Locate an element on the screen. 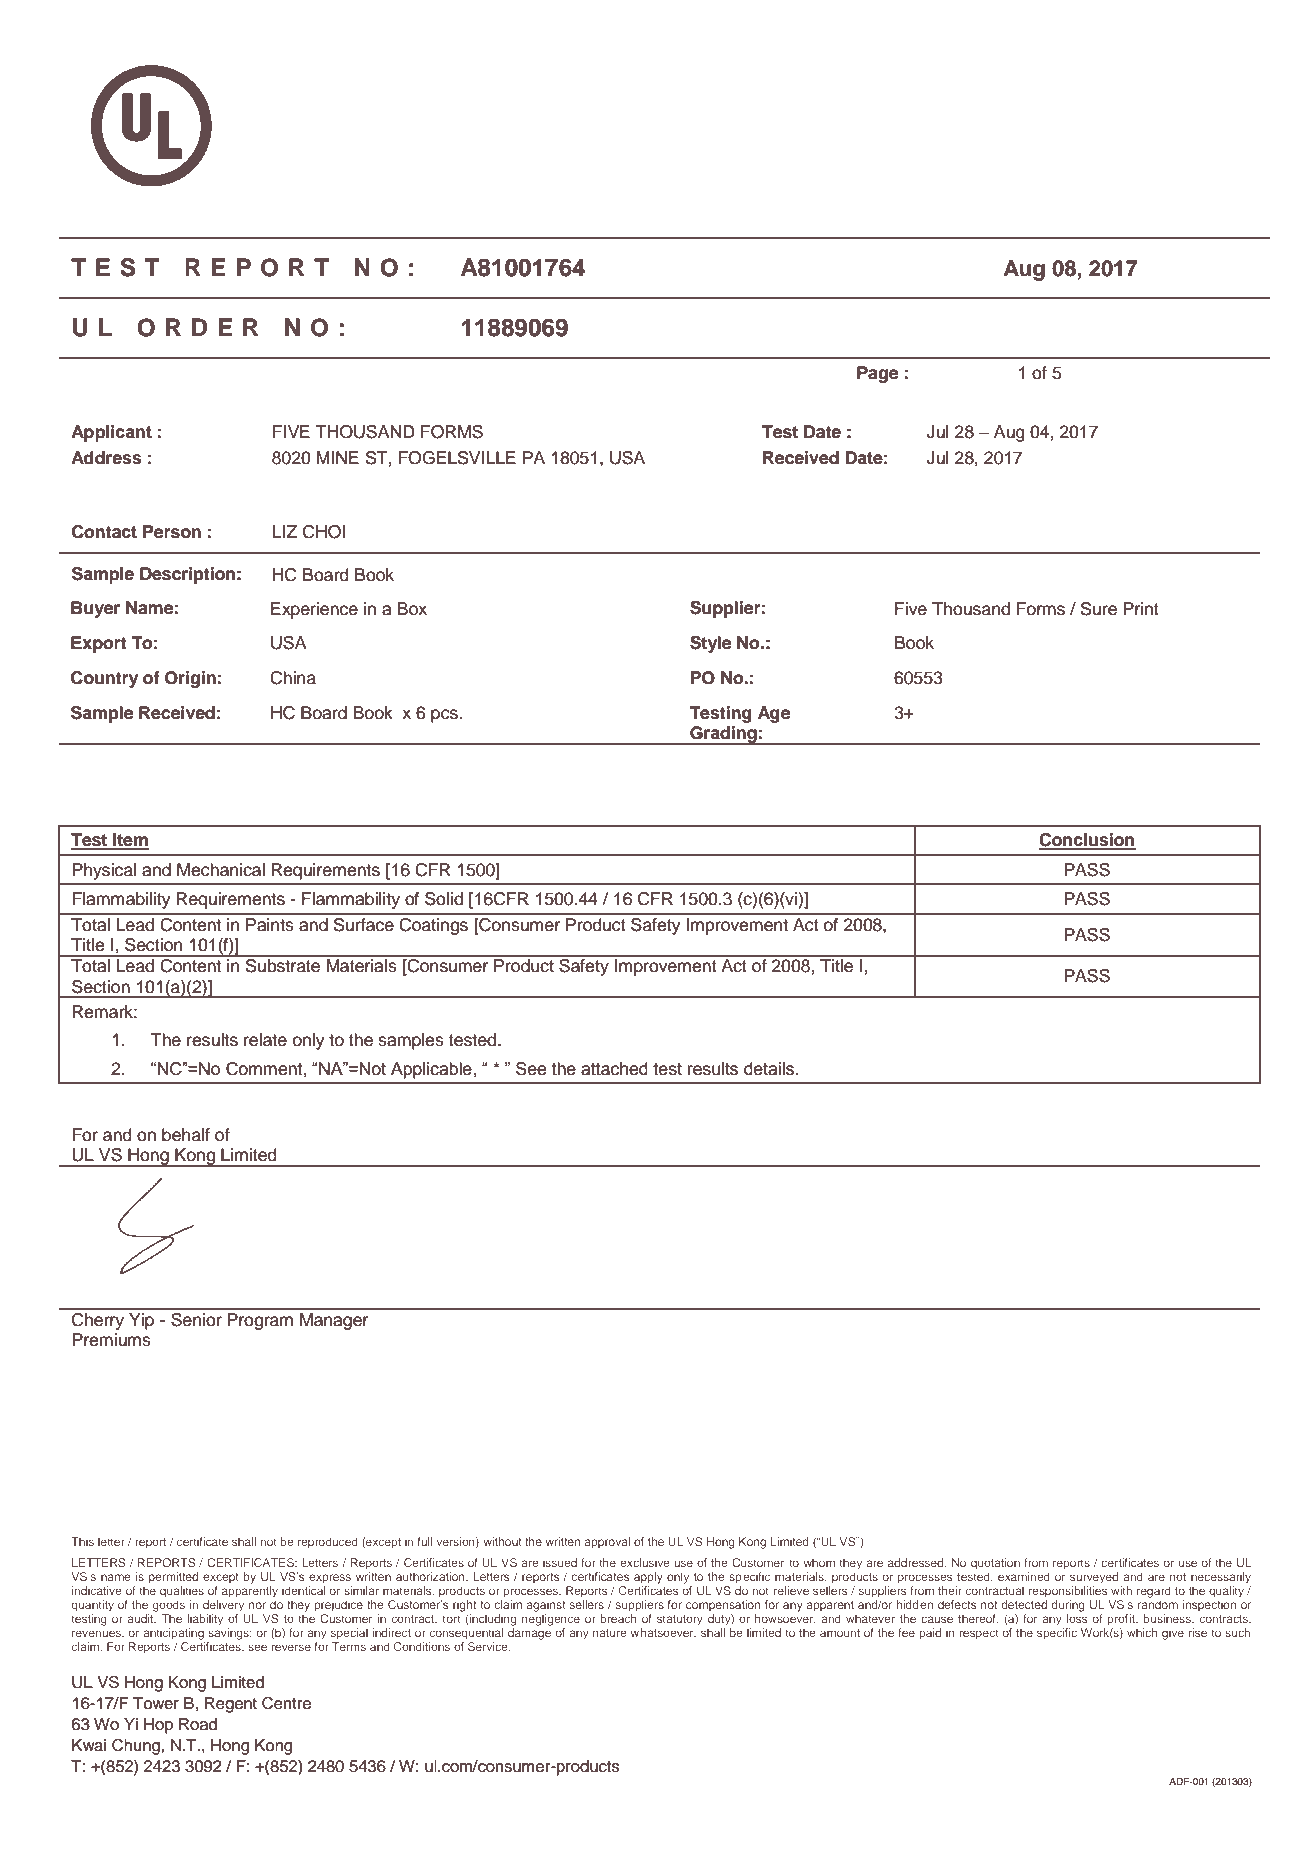 The width and height of the screenshot is (1313, 1856). attached is located at coordinates (614, 1069).
